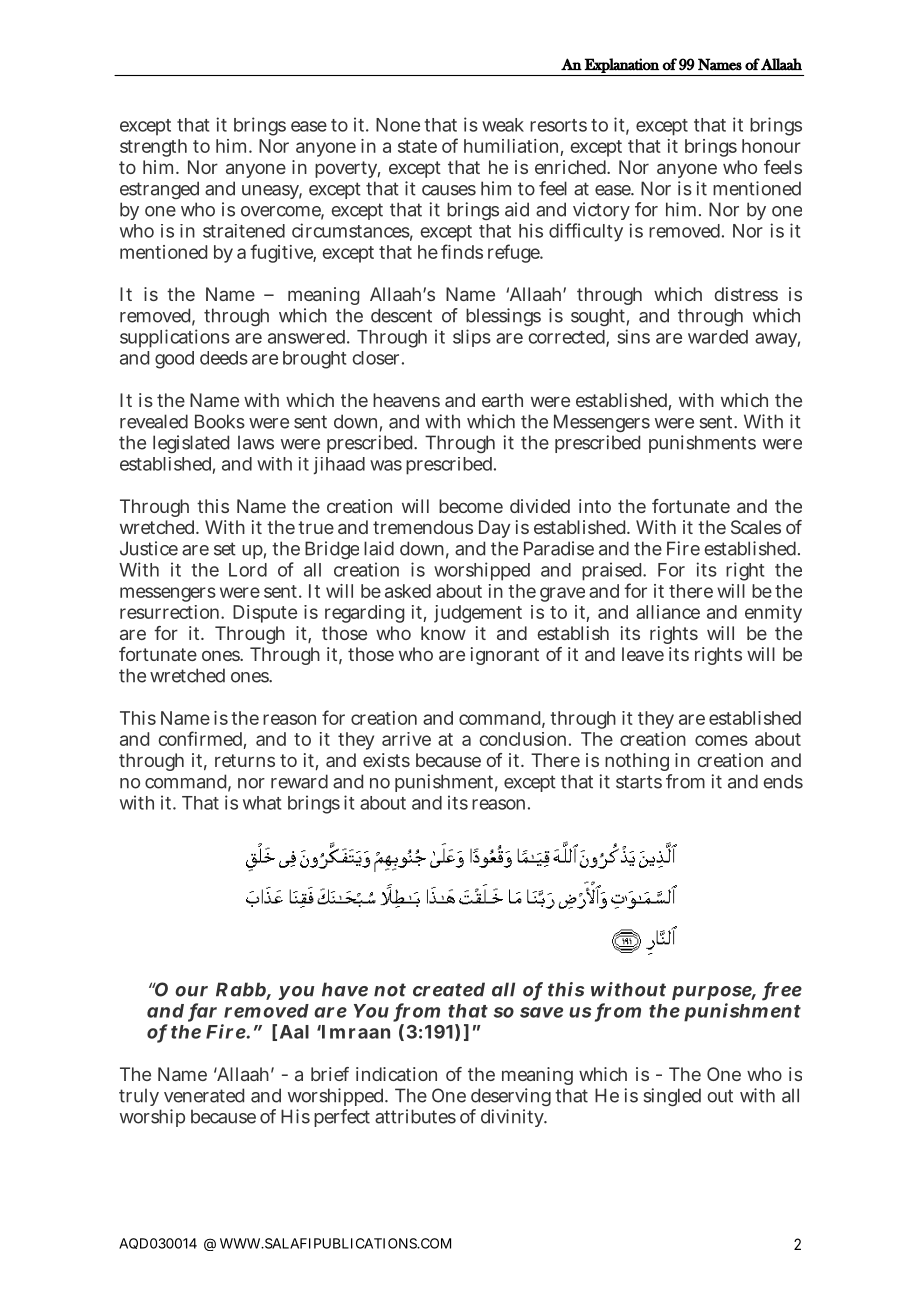 The image size is (924, 1308). I want to click on deeds, so click(224, 358).
